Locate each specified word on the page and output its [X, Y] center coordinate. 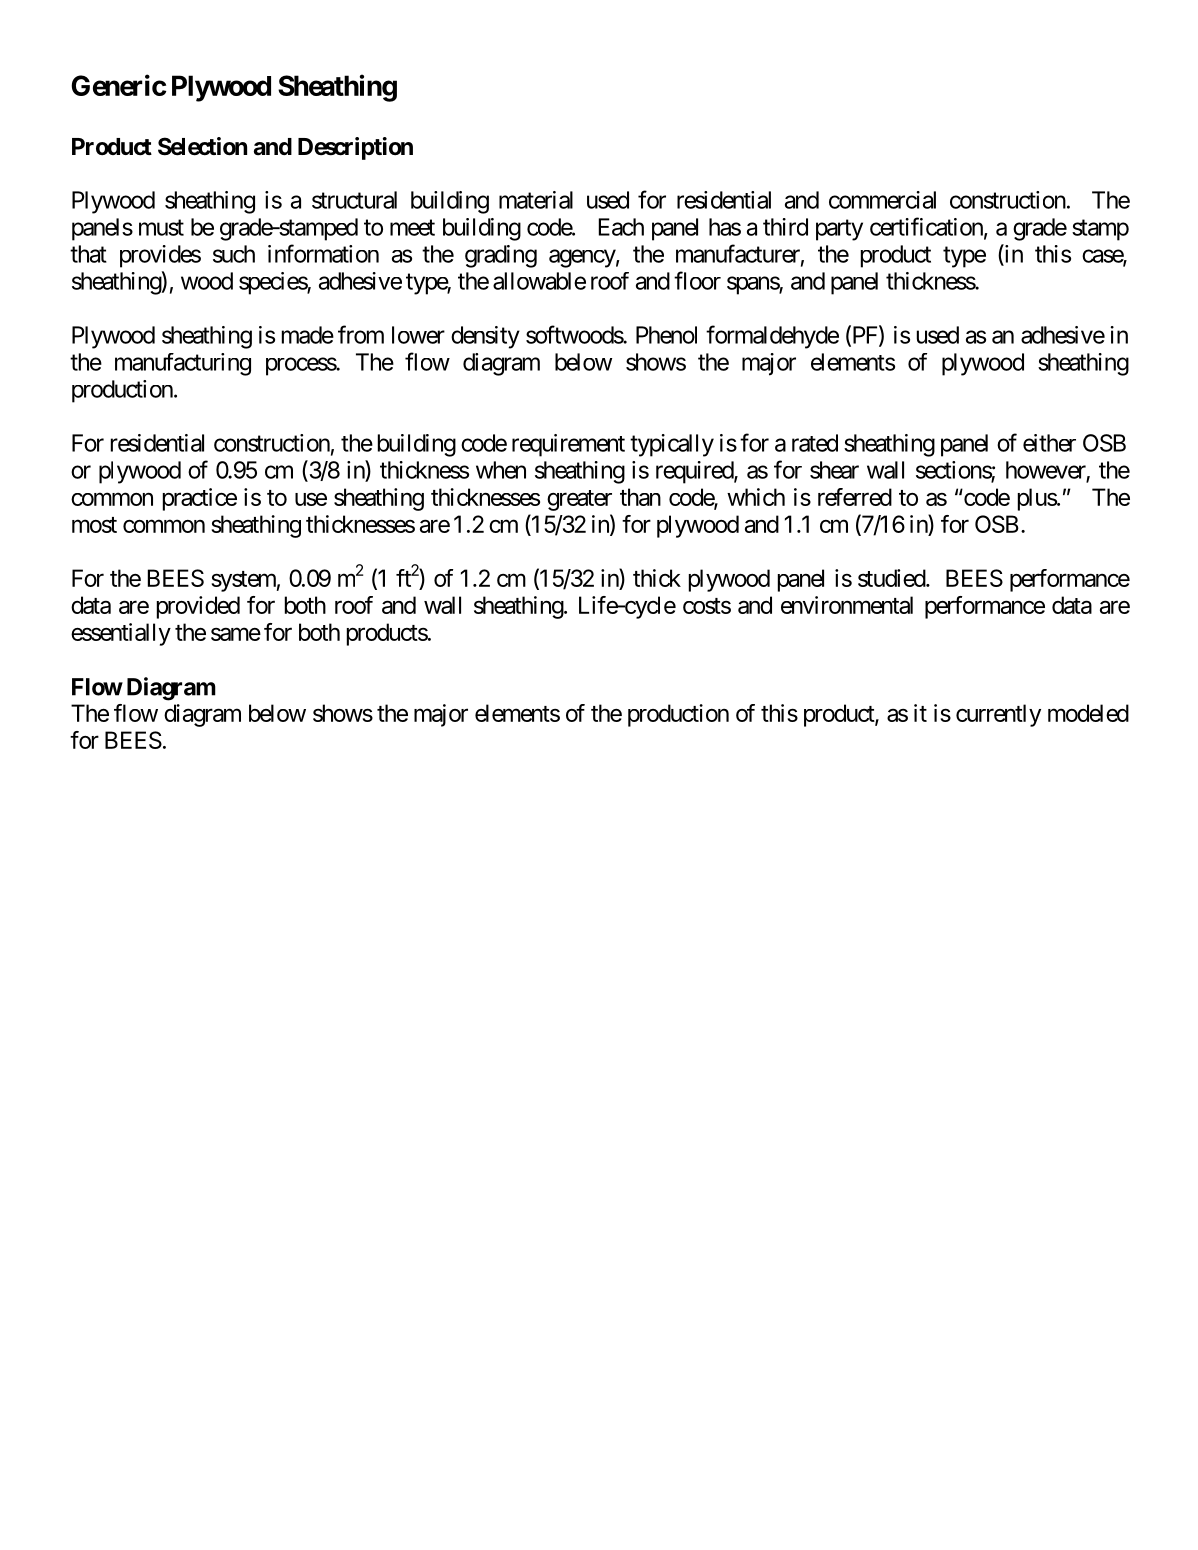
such [234, 254]
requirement [568, 445]
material [536, 200]
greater [579, 500]
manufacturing [183, 364]
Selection [202, 146]
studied [892, 578]
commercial [882, 200]
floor [697, 280]
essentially [121, 634]
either [1049, 443]
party [839, 230]
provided [198, 607]
